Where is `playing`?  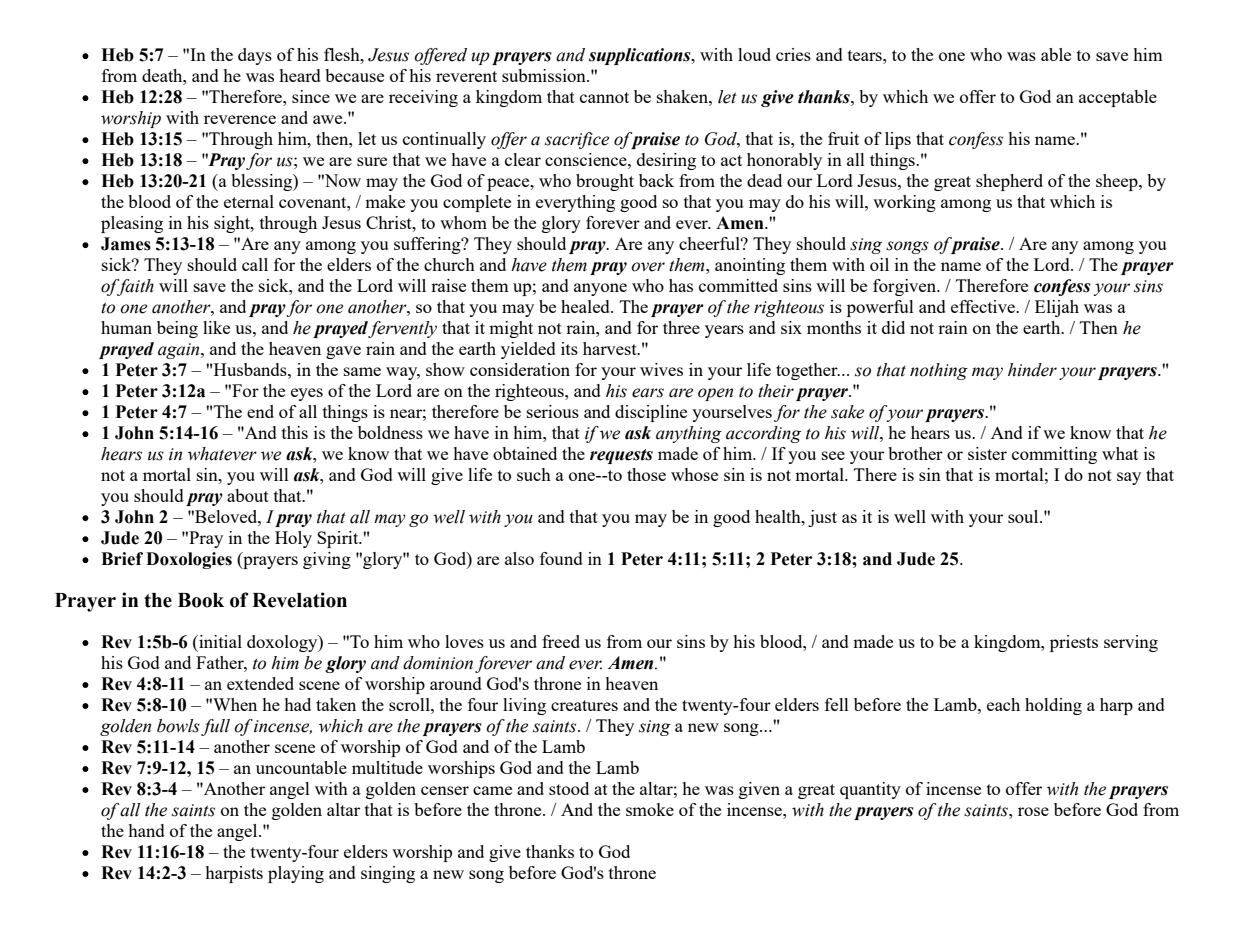
playing is located at coordinates (296, 874).
